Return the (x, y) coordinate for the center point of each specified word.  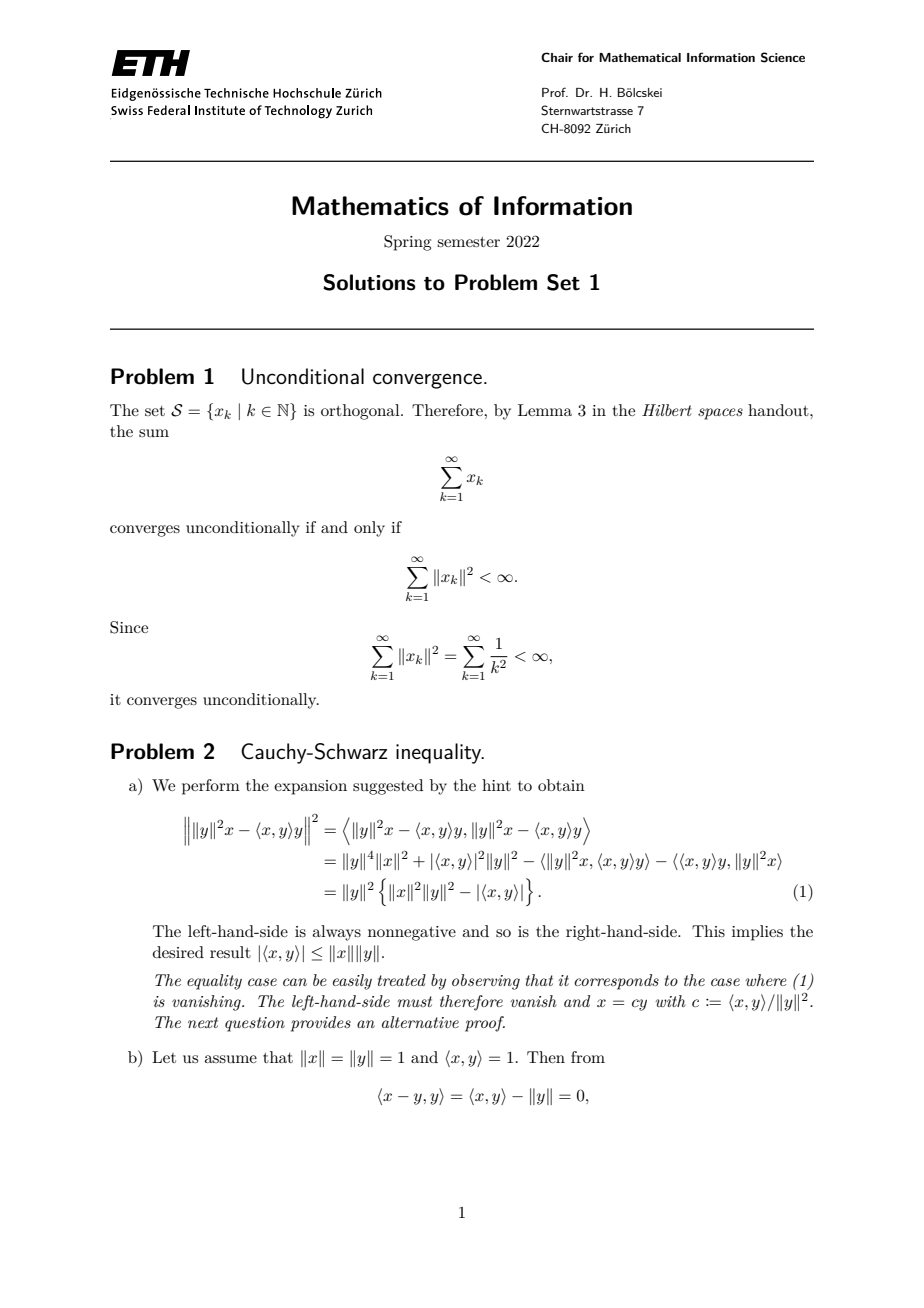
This (708, 931)
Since (129, 627)
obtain (561, 785)
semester (468, 242)
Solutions (369, 282)
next (203, 1022)
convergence (427, 381)
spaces (720, 414)
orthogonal (361, 412)
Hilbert (667, 410)
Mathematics (370, 206)
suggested (388, 787)
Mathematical (640, 57)
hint (496, 785)
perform (211, 787)
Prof (555, 92)
